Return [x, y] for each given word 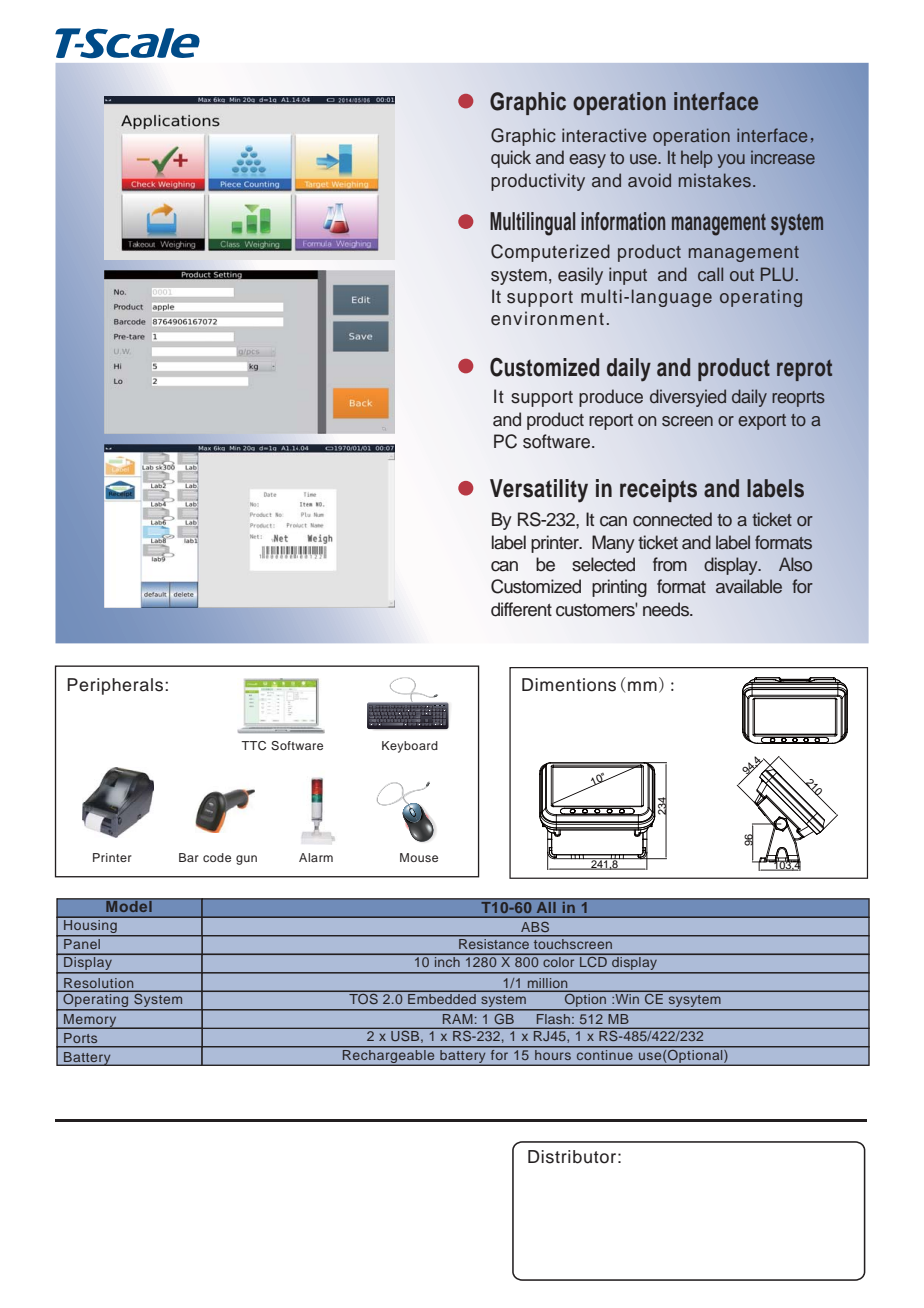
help [697, 159]
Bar [189, 857]
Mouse [419, 857]
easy [587, 161]
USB [406, 1037]
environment [547, 318]
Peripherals [116, 686]
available [749, 586]
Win [626, 999]
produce [611, 398]
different [521, 609]
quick [511, 159]
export [762, 422]
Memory [90, 1021]
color [559, 962]
